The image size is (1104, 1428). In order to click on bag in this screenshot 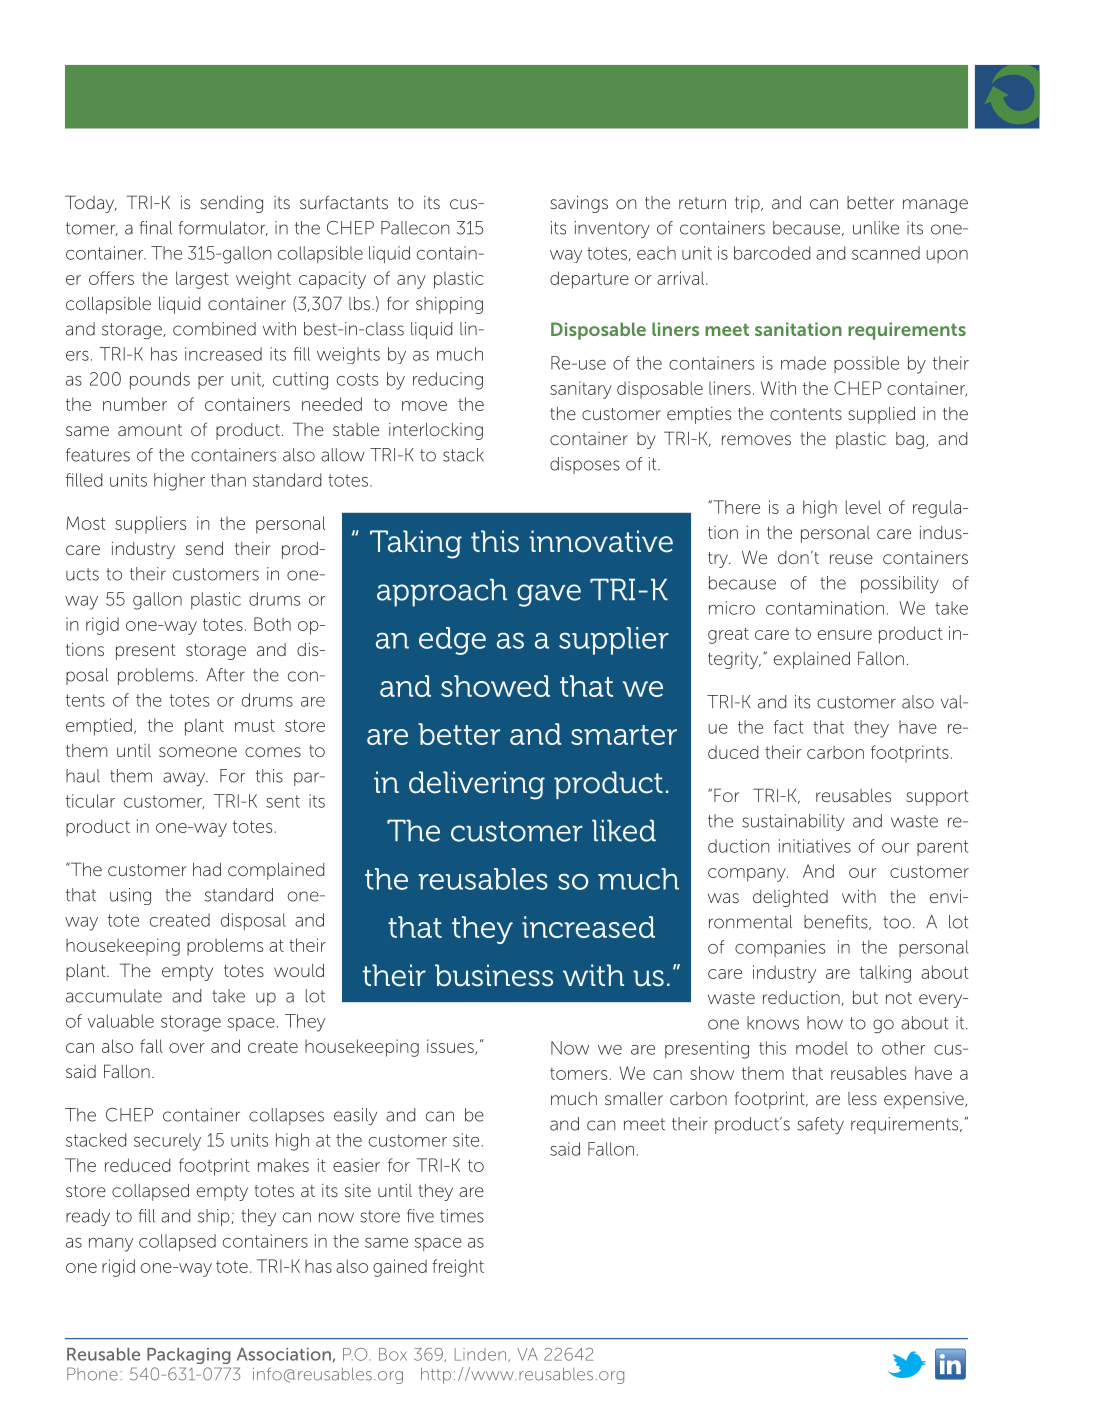, I will do `click(910, 440)`.
